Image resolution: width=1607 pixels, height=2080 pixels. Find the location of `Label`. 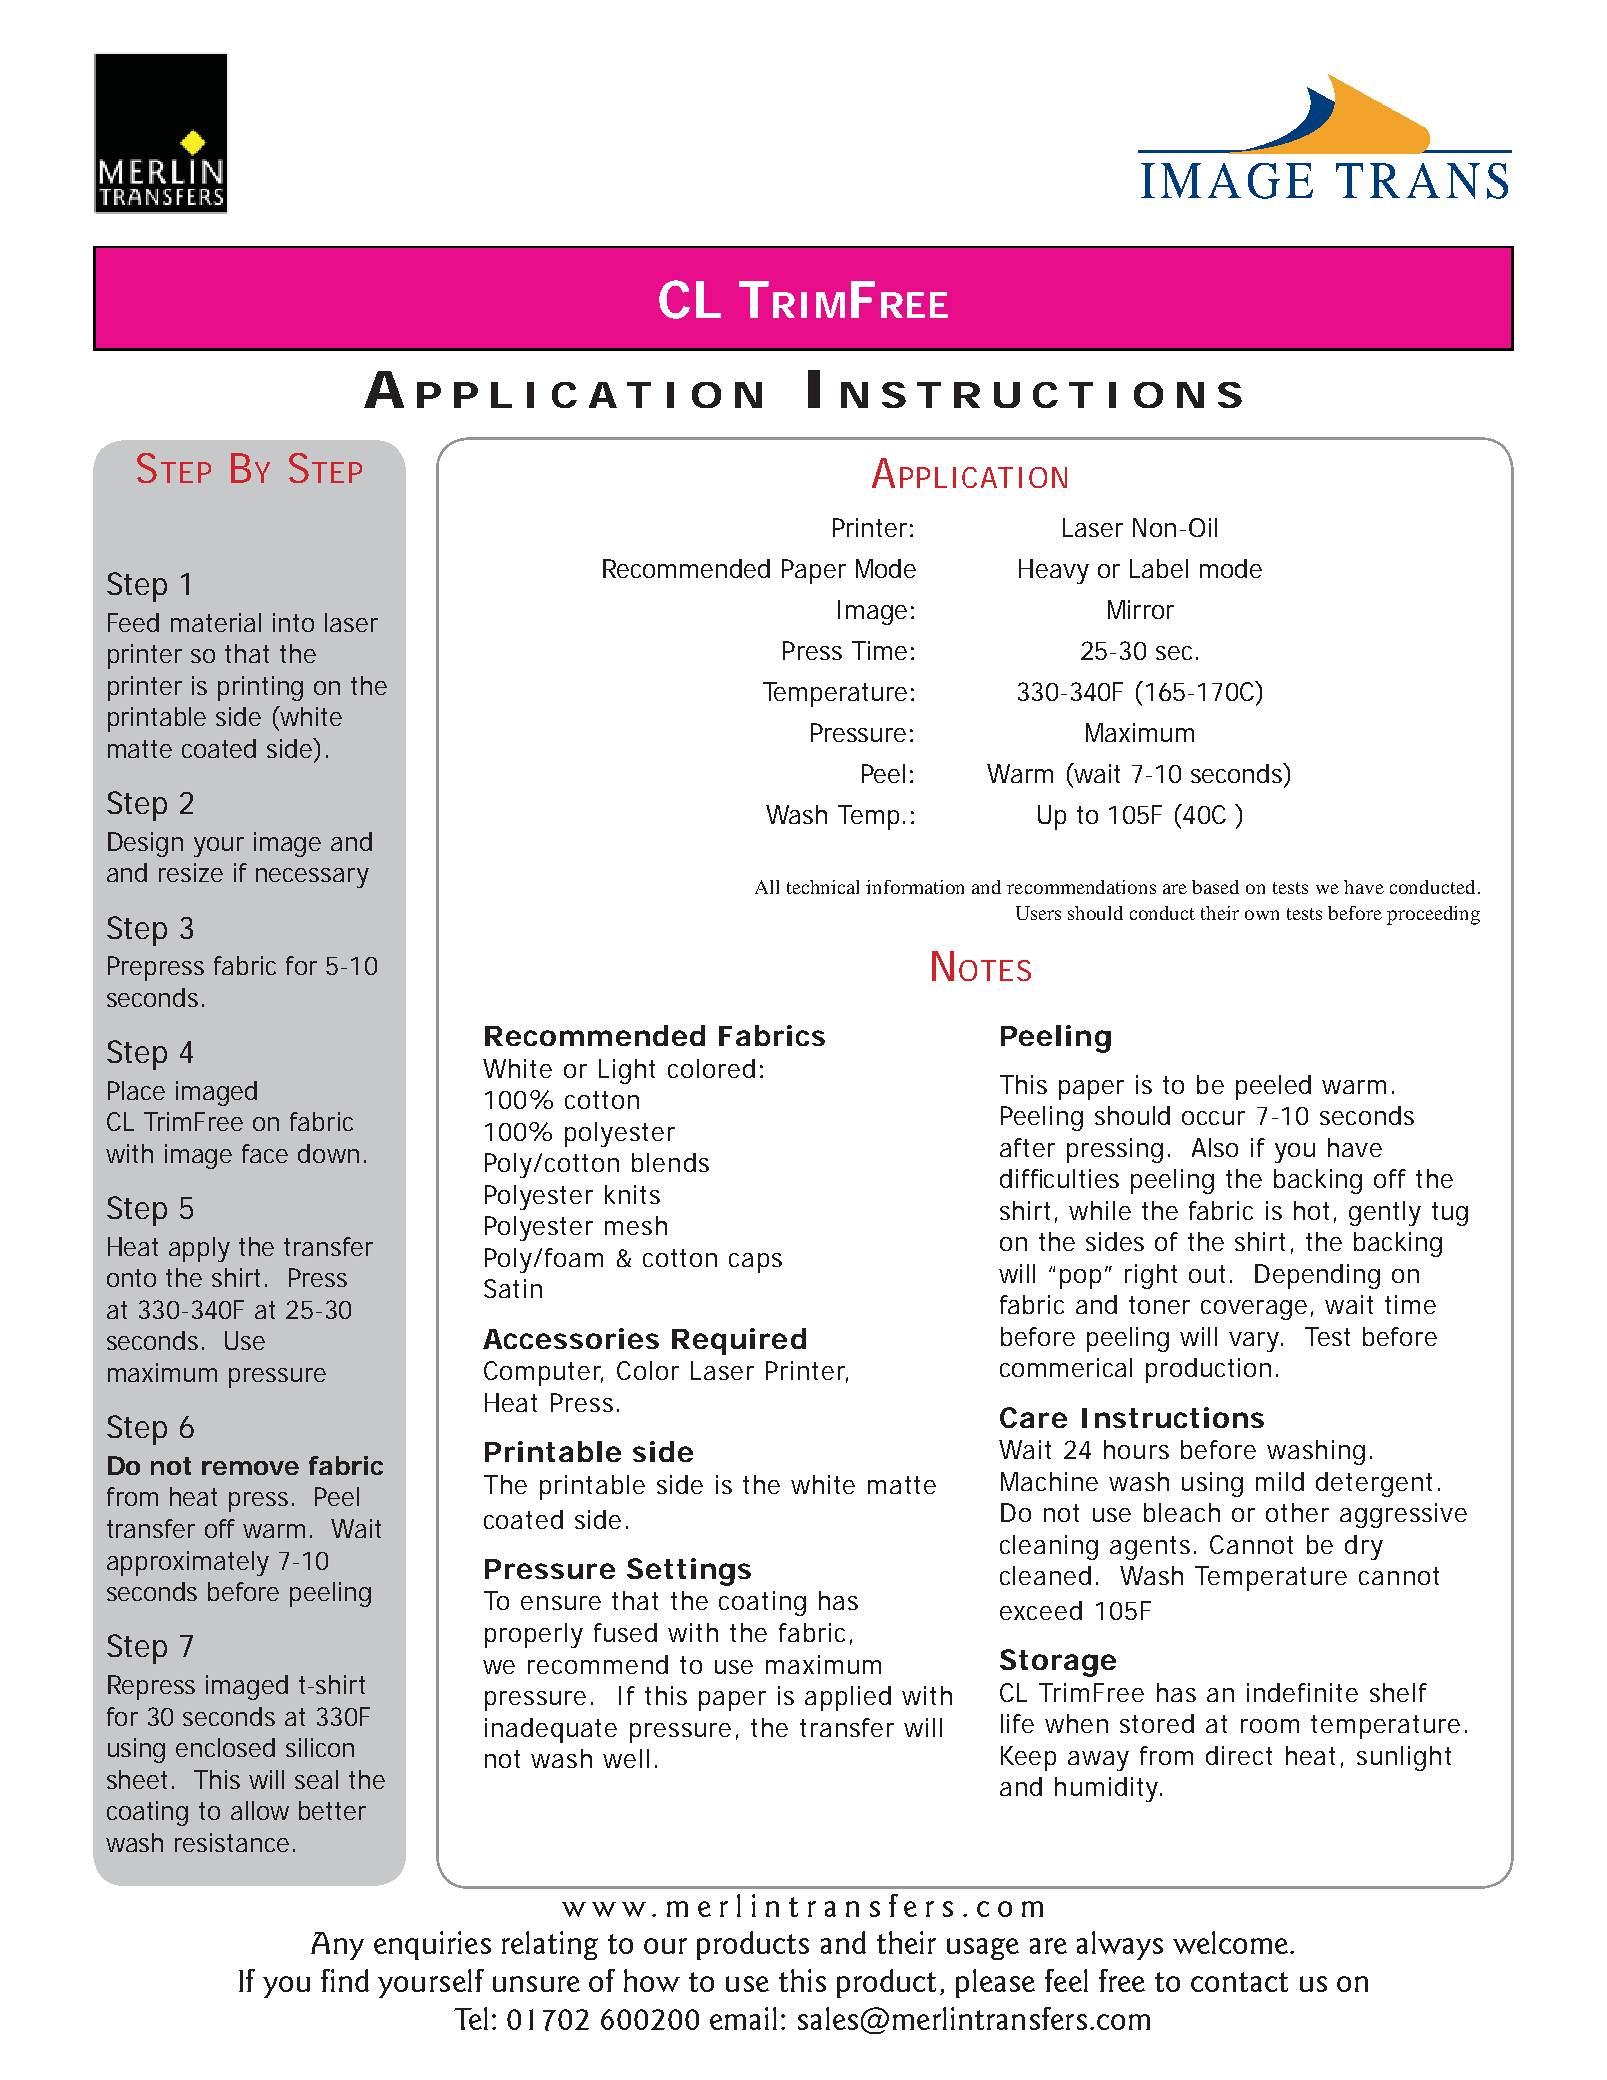

Label is located at coordinates (1159, 568).
